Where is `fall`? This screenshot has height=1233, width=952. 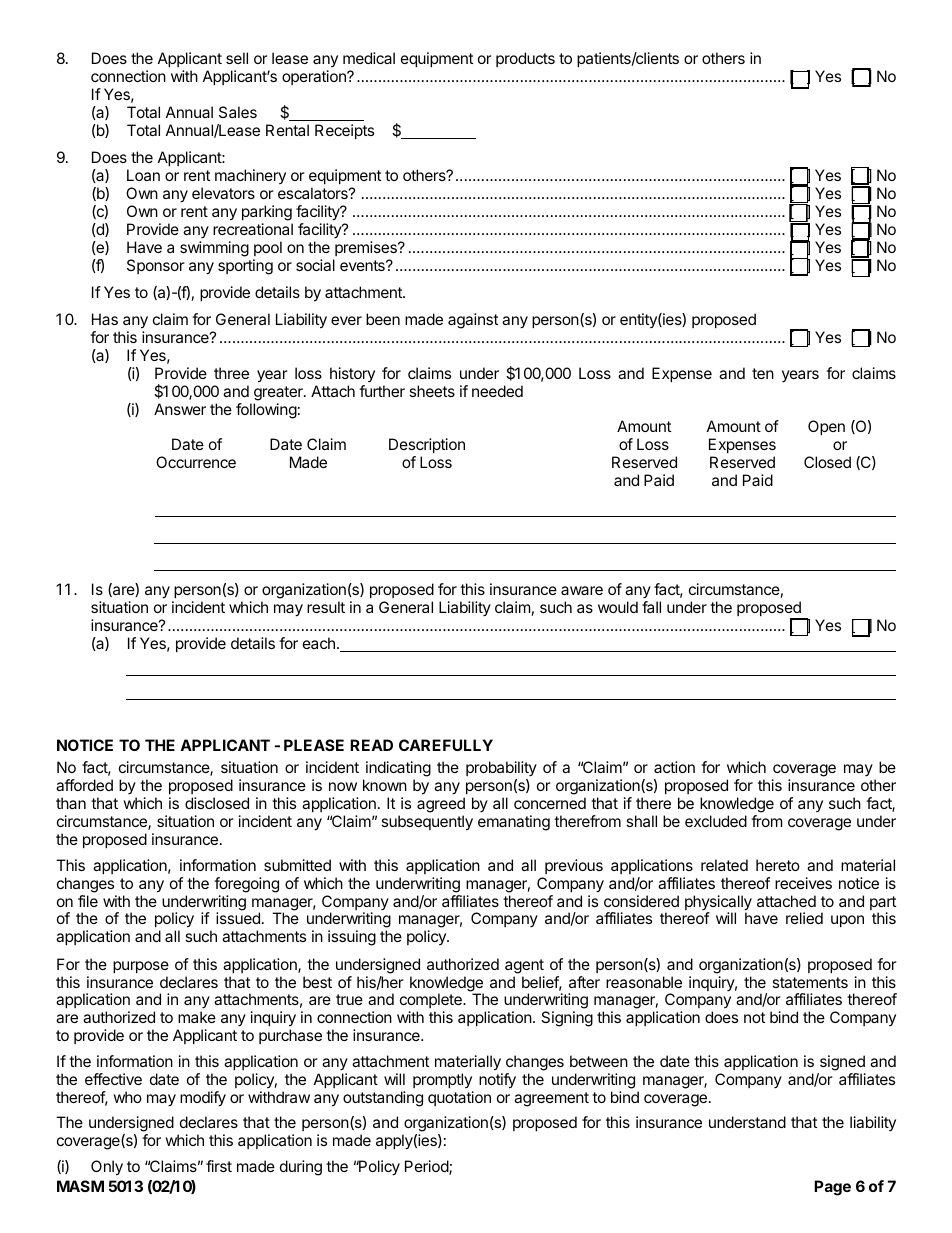 fall is located at coordinates (651, 607).
